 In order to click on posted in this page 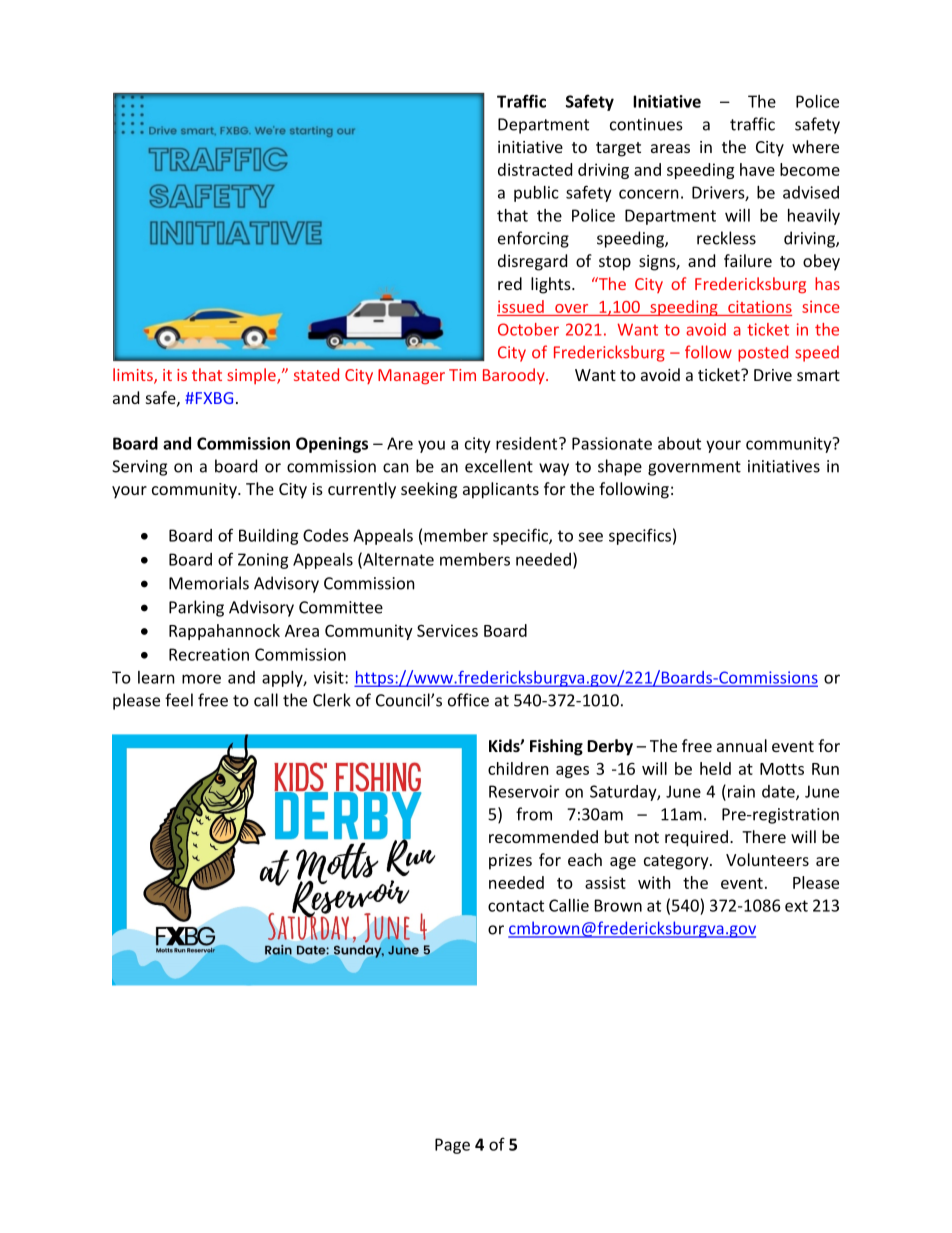, I will do `click(763, 353)`.
